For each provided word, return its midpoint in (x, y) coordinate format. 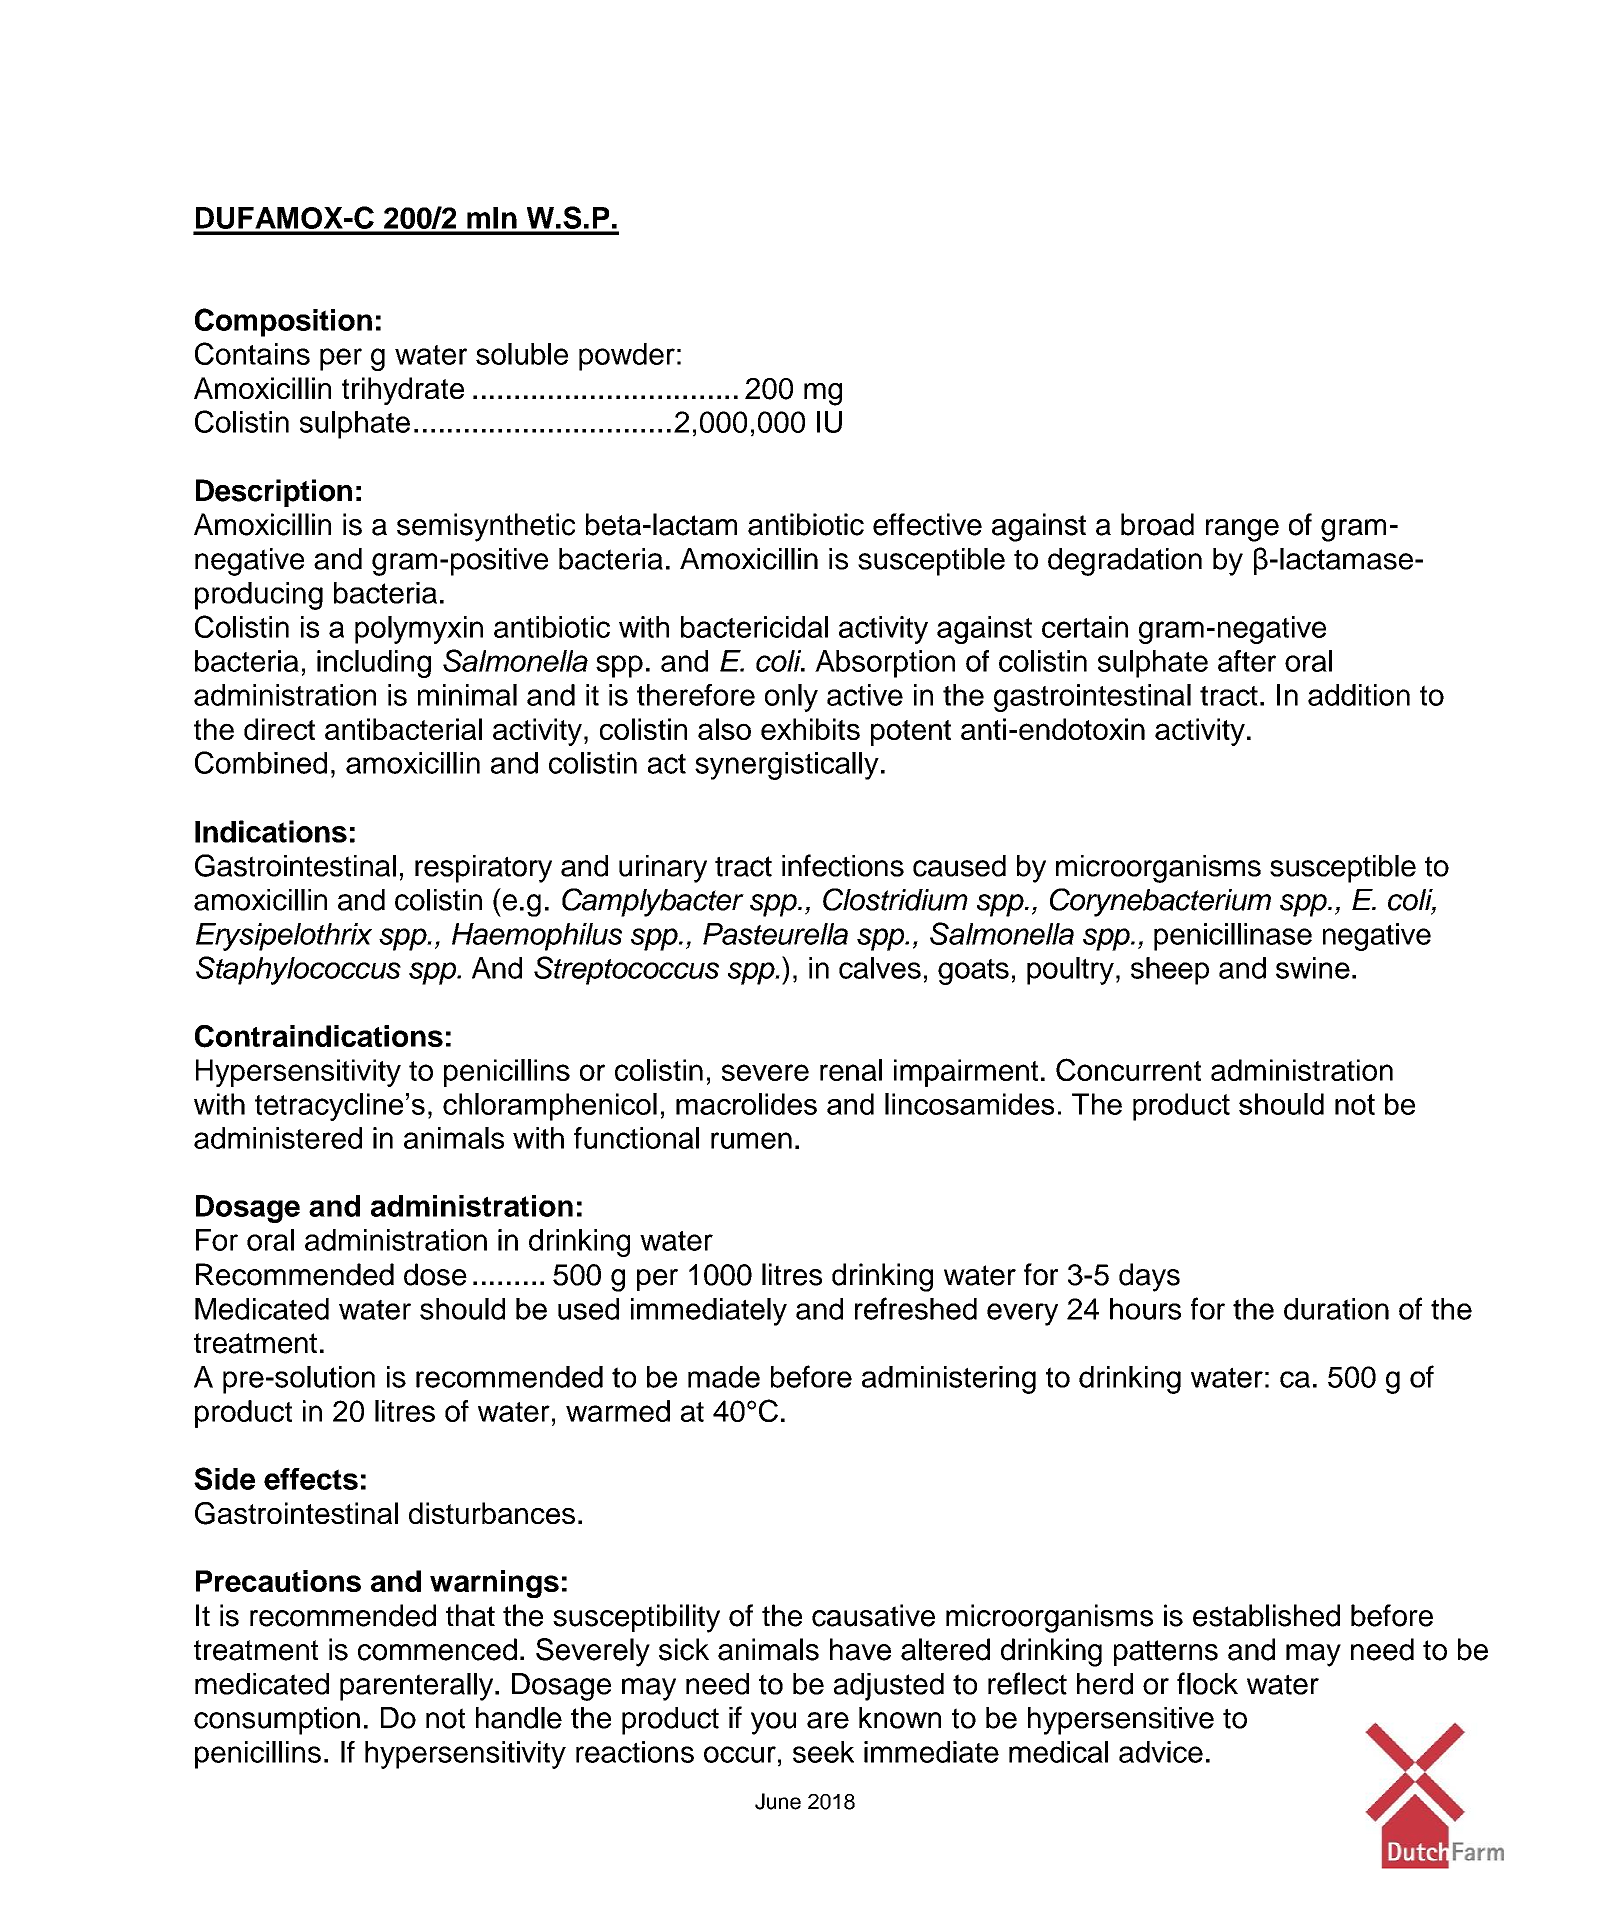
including (374, 664)
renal (851, 1070)
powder (627, 357)
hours (1145, 1309)
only (791, 698)
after (1247, 661)
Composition (283, 322)
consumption (277, 1721)
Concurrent (1128, 1069)
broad (1157, 524)
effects (311, 1479)
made (724, 1377)
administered (278, 1138)
